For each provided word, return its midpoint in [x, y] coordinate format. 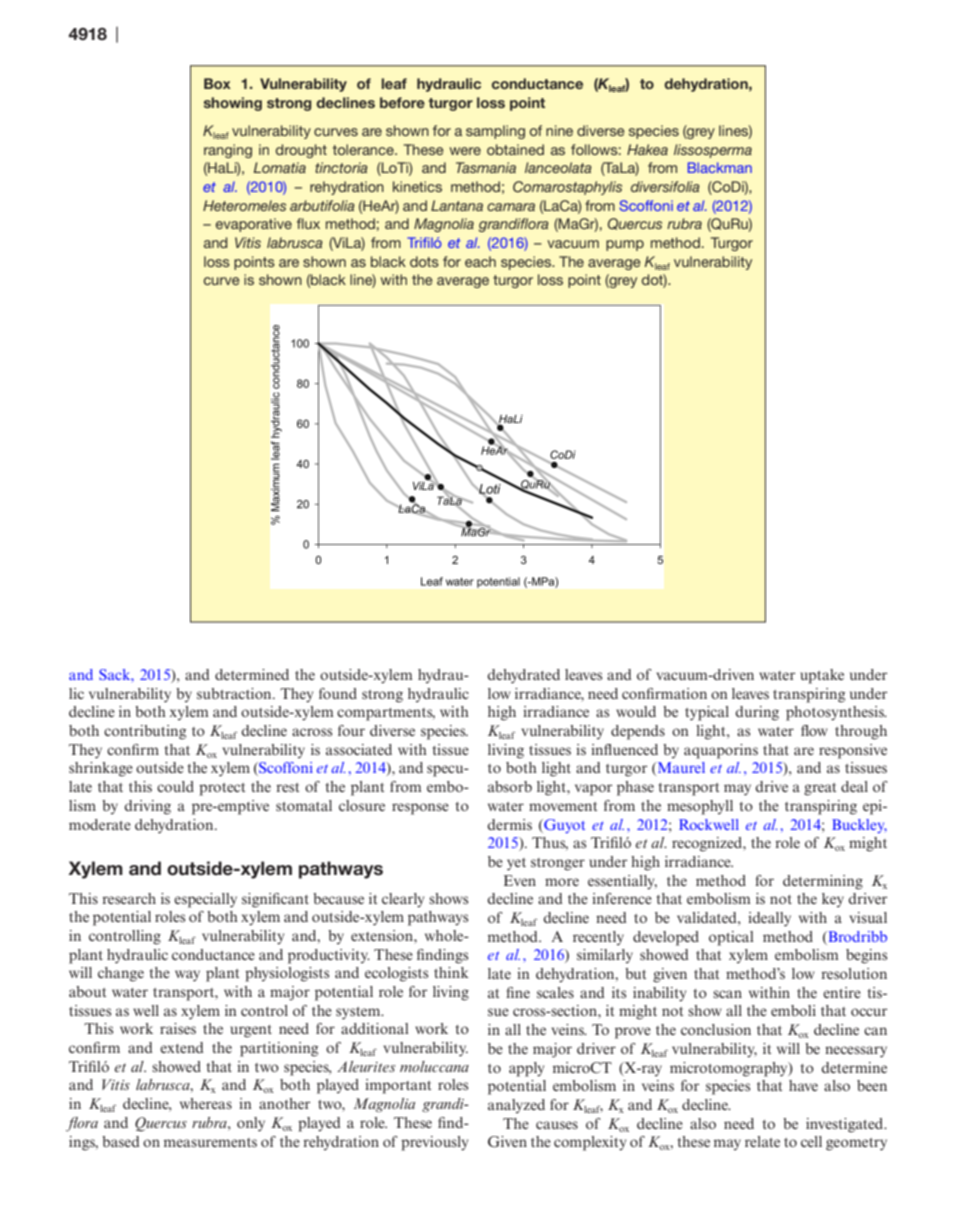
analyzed [516, 1106]
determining [823, 882]
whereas [206, 1103]
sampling [495, 132]
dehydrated [523, 676]
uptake [822, 676]
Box [217, 83]
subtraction [235, 693]
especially [205, 900]
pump [625, 245]
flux [308, 223]
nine [559, 130]
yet [516, 864]
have [803, 1085]
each [480, 261]
